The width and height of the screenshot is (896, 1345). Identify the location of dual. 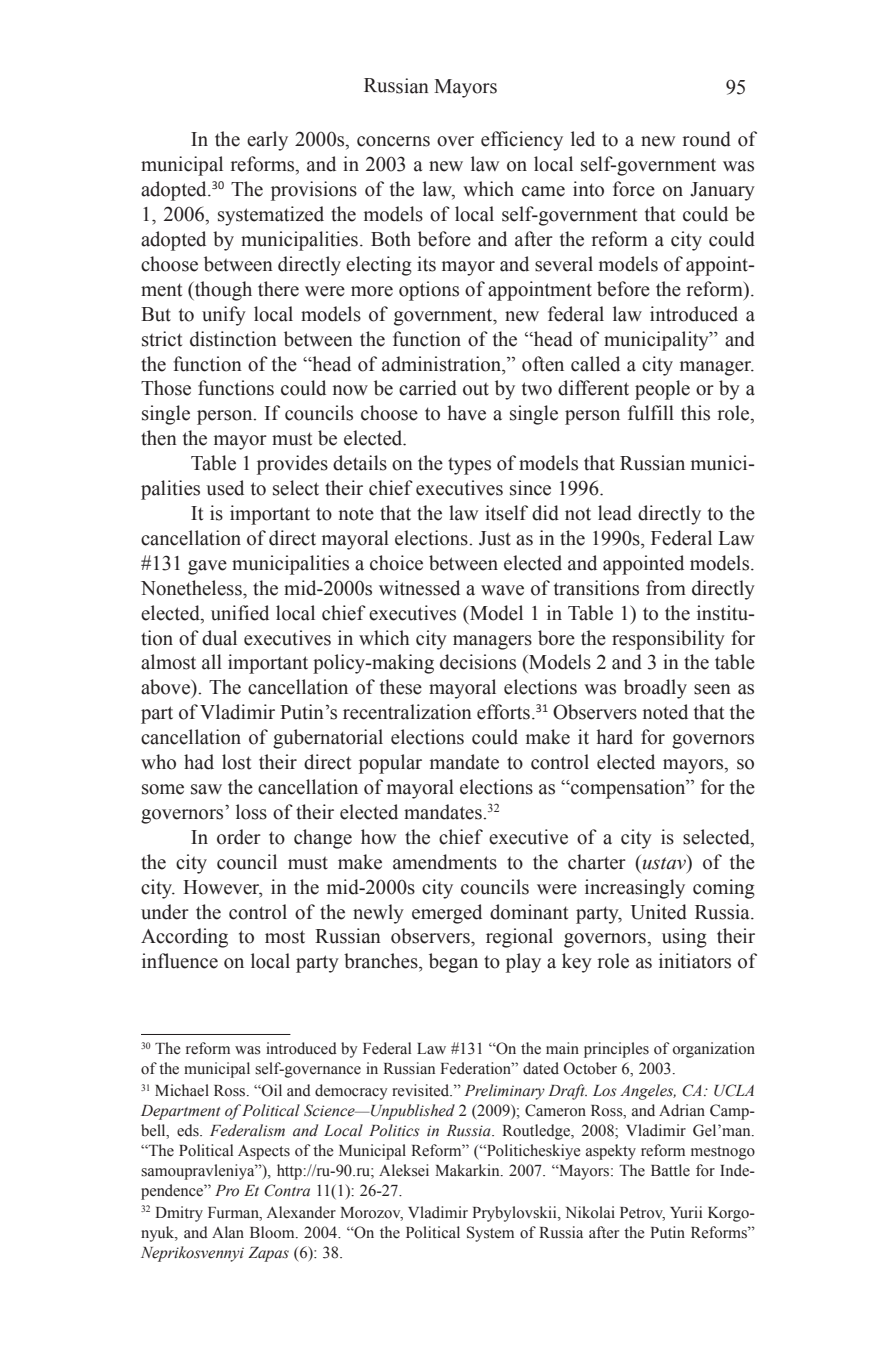
(219, 638).
